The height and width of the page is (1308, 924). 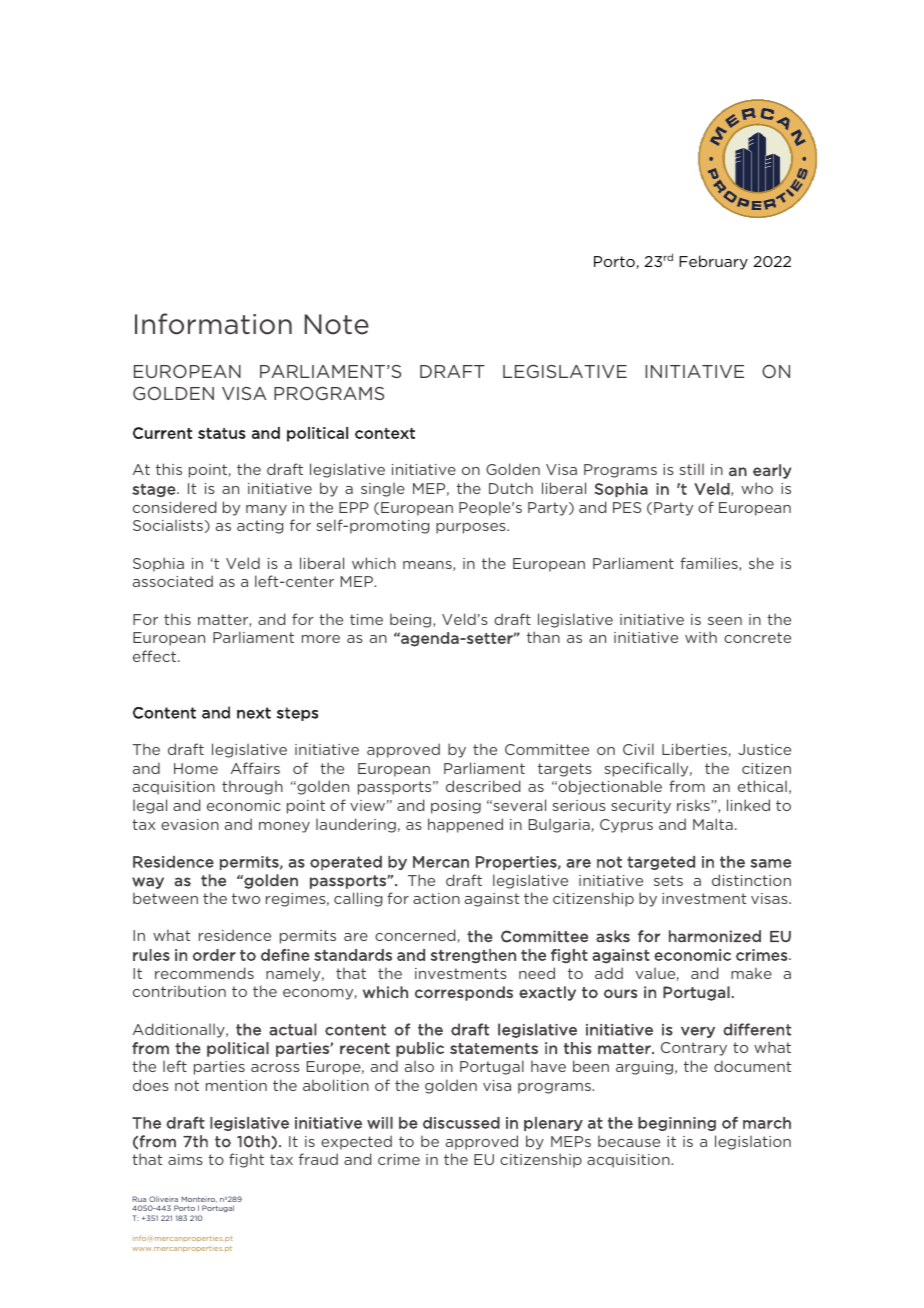 I want to click on described, so click(x=483, y=786).
